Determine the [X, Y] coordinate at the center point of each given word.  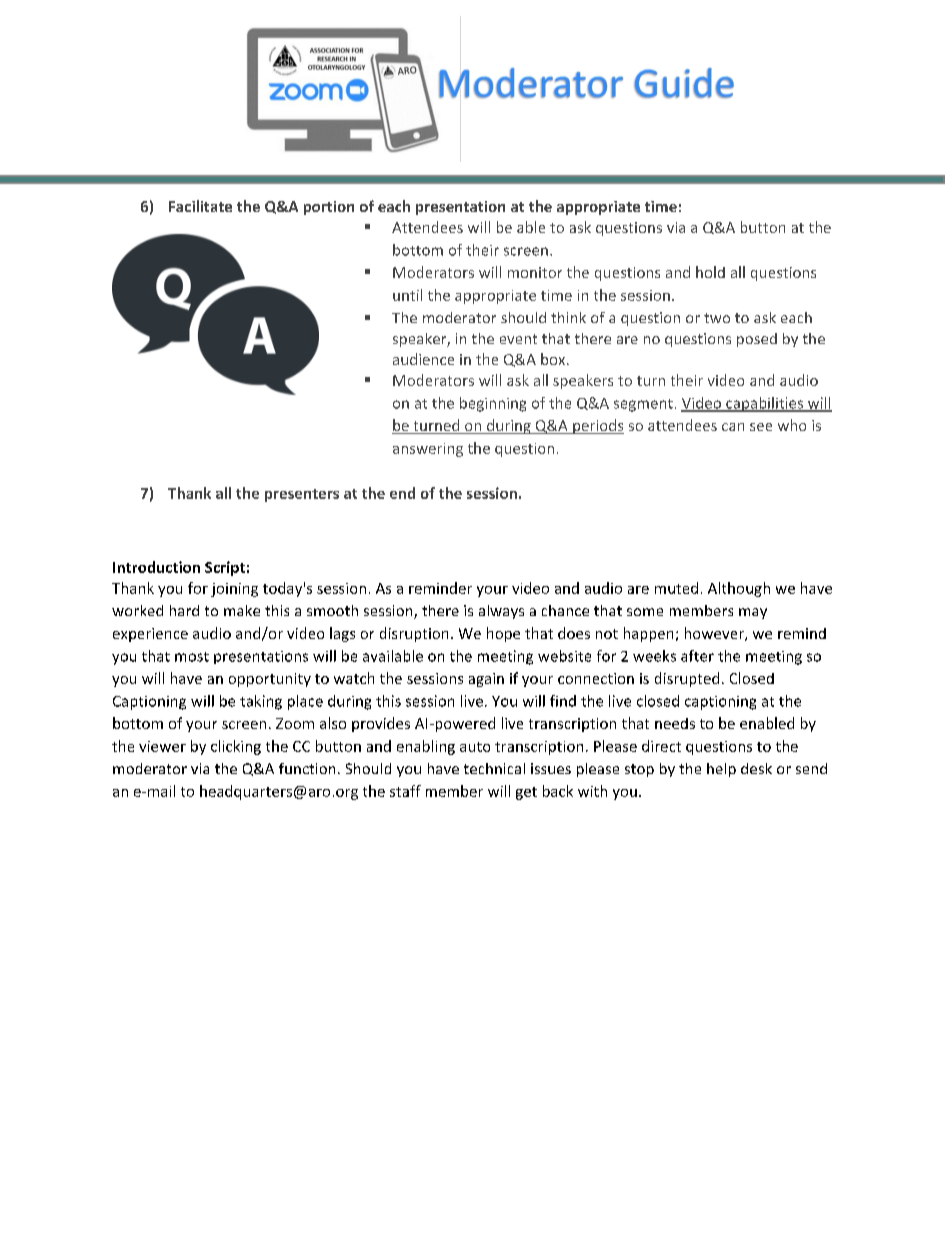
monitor [535, 272]
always [501, 612]
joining [234, 590]
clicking [236, 747]
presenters [302, 495]
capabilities [764, 404]
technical [494, 768]
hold [710, 272]
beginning [493, 404]
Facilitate [200, 206]
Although [739, 589]
